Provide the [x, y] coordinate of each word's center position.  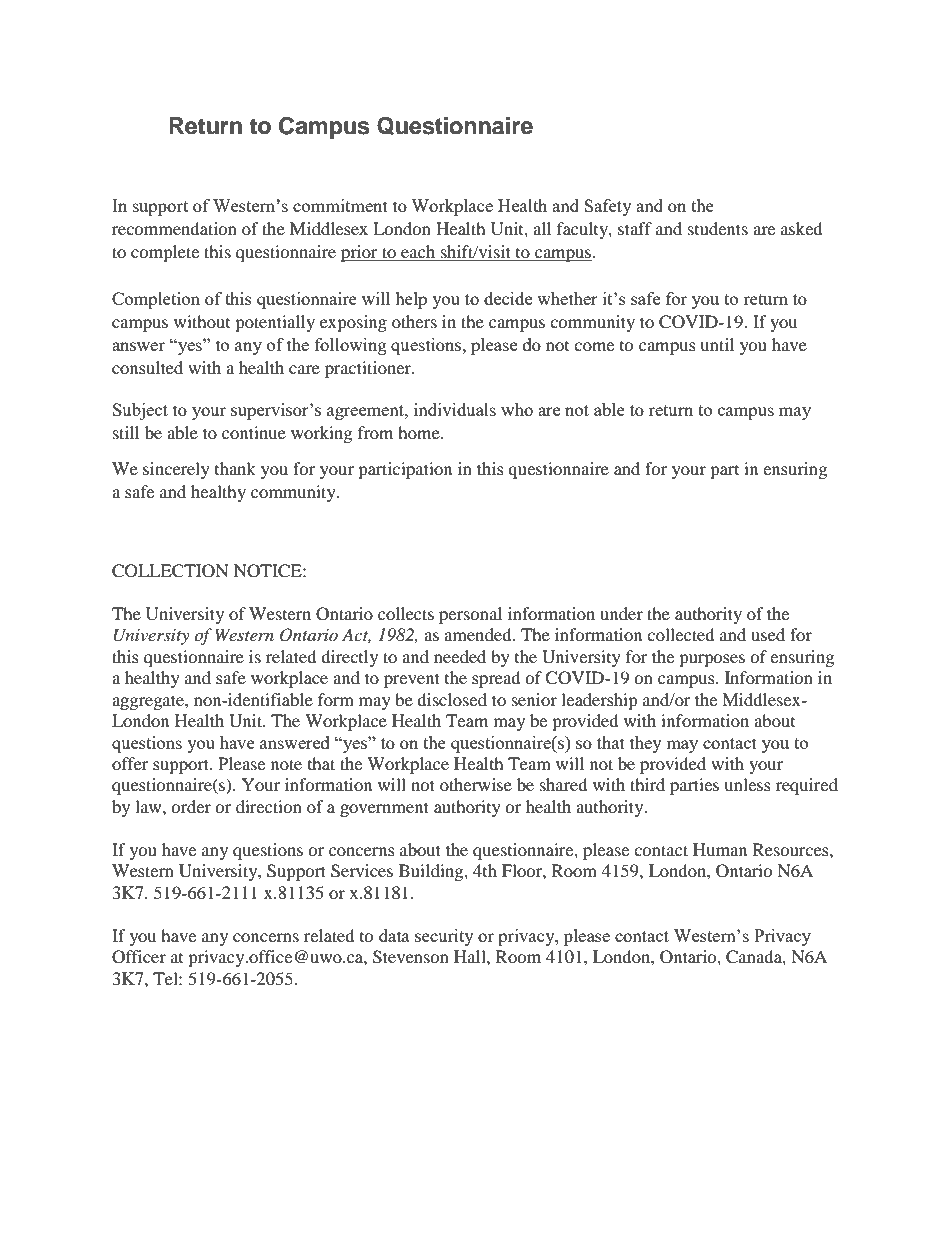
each [418, 253]
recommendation [174, 228]
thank [235, 468]
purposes [712, 660]
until [717, 344]
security [444, 937]
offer [130, 763]
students [718, 228]
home [420, 432]
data [394, 935]
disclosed [452, 699]
